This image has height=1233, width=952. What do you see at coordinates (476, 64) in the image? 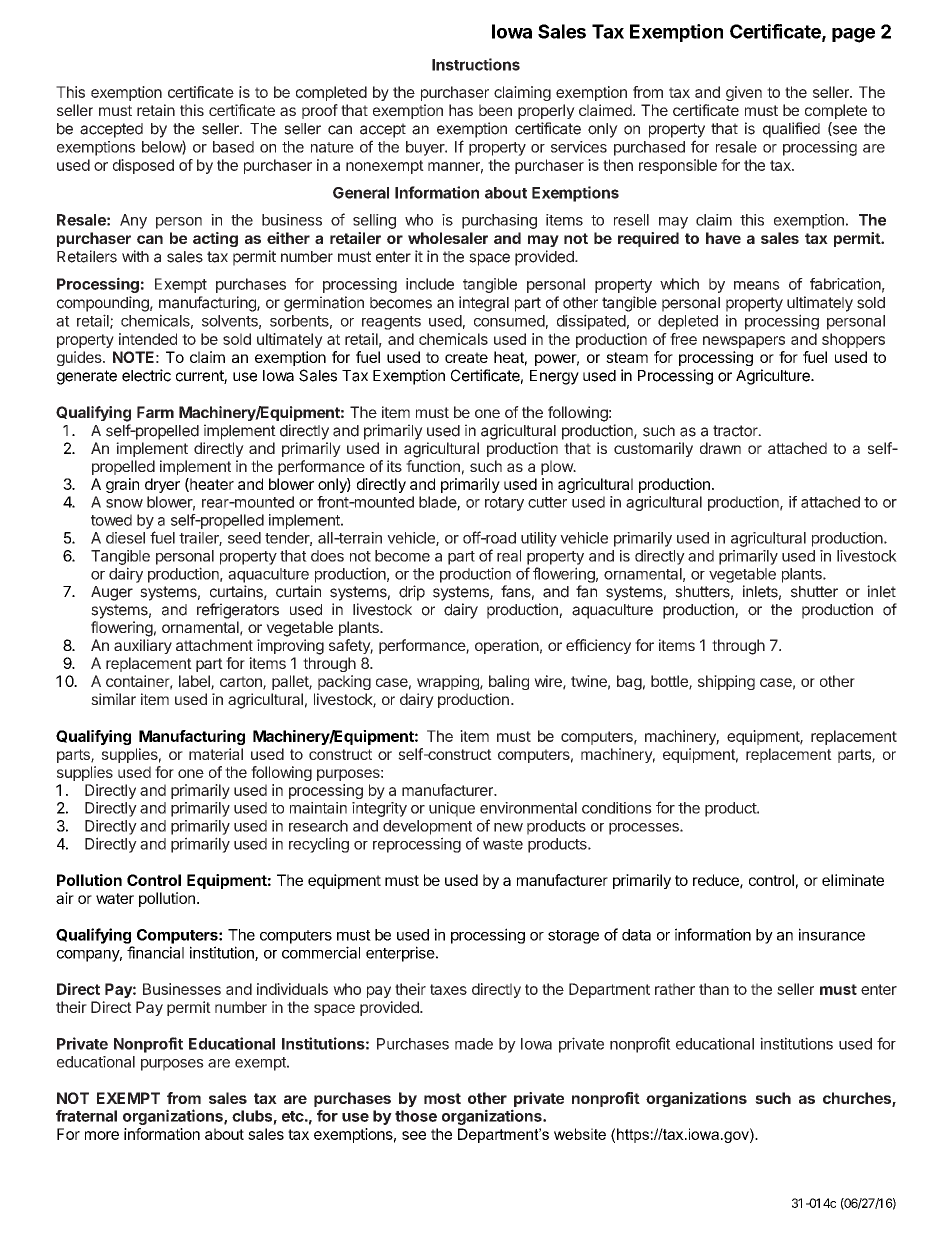
I see `Instructions` at bounding box center [476, 64].
